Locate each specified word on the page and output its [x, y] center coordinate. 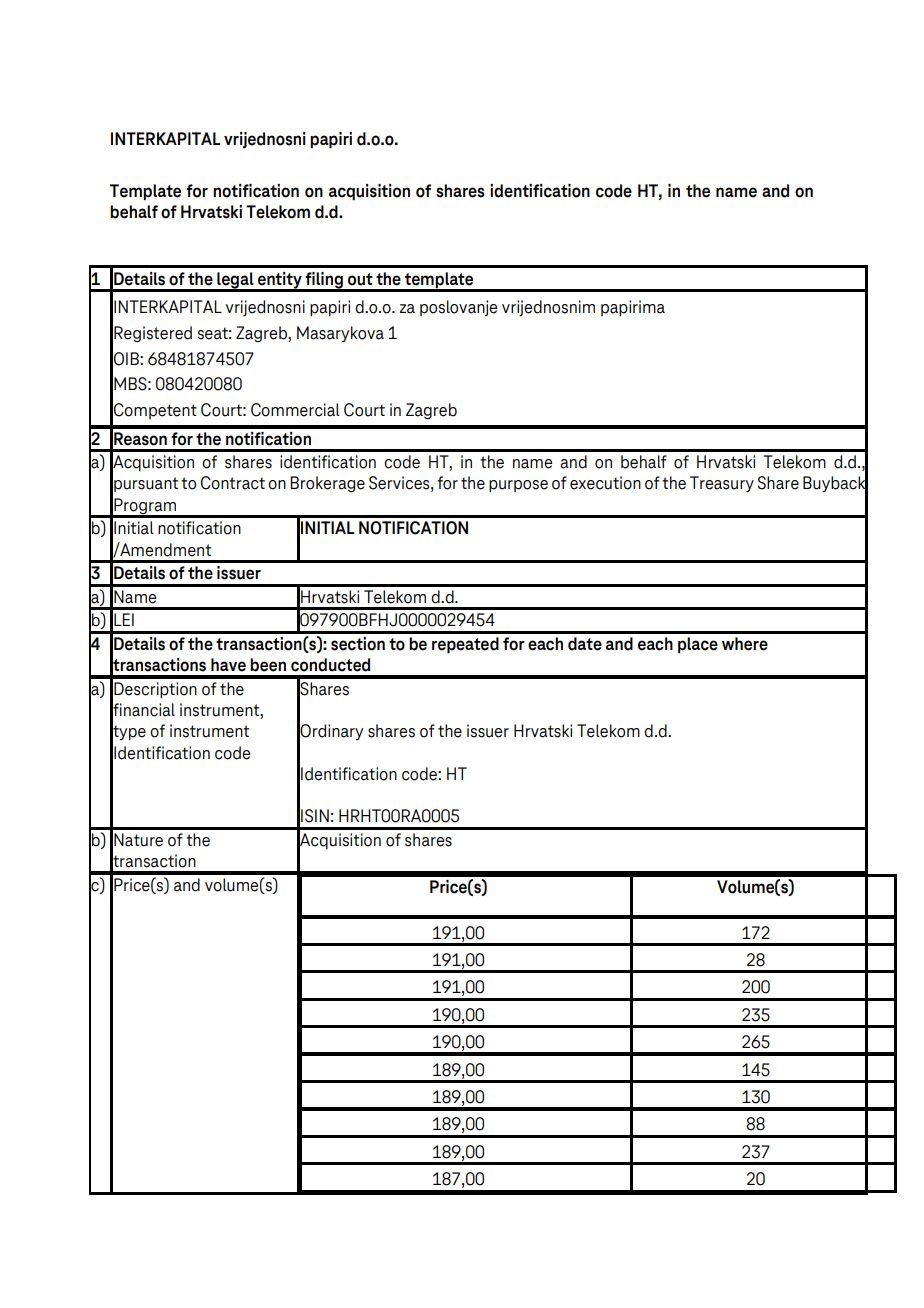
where [745, 644]
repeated [465, 645]
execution [605, 483]
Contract [233, 483]
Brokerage [327, 484]
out [360, 279]
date [585, 644]
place [698, 645]
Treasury [722, 484]
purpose [518, 486]
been [268, 665]
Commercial [295, 410]
